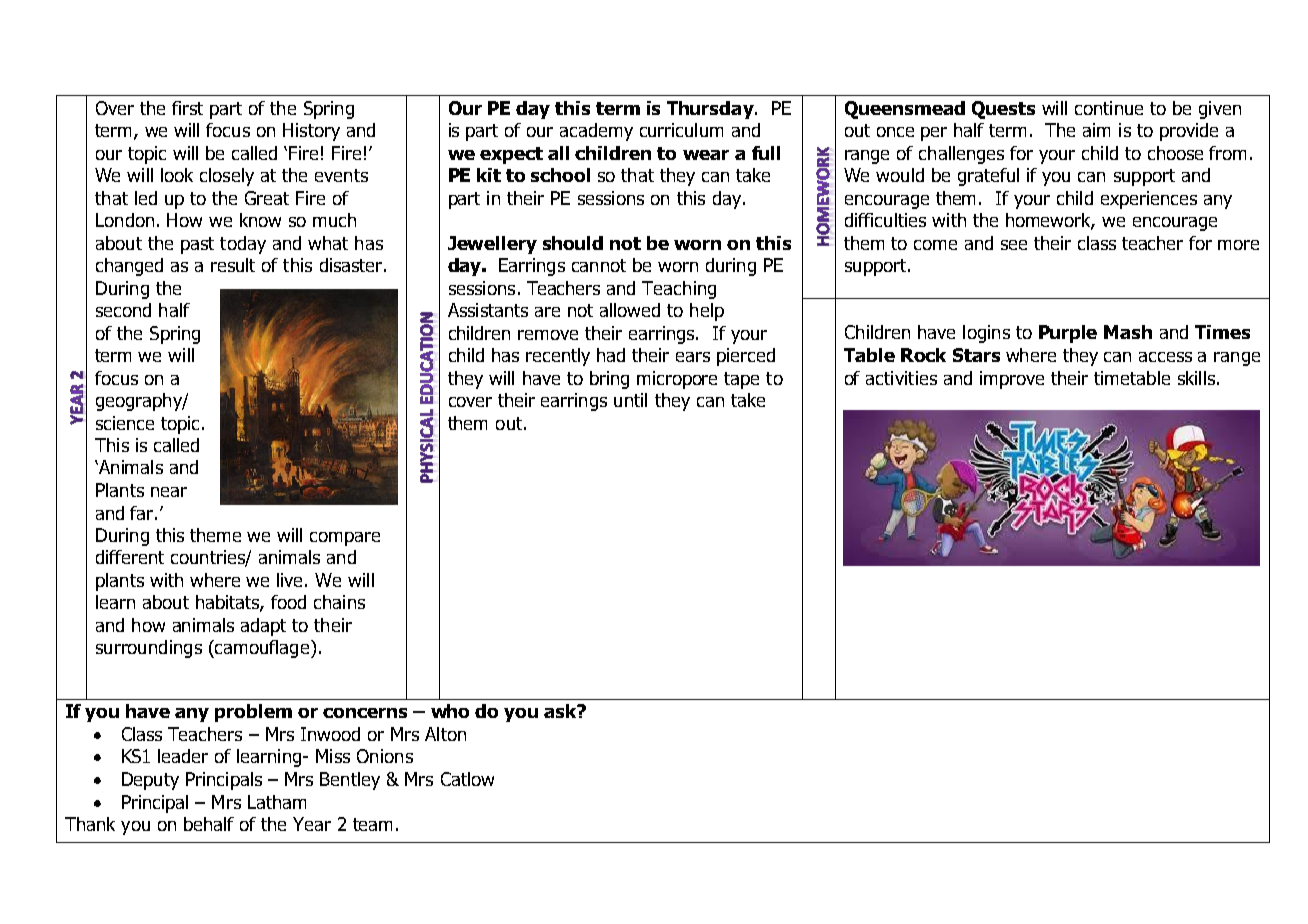 This screenshot has height=924, width=1308. I want to click on until, so click(630, 400).
